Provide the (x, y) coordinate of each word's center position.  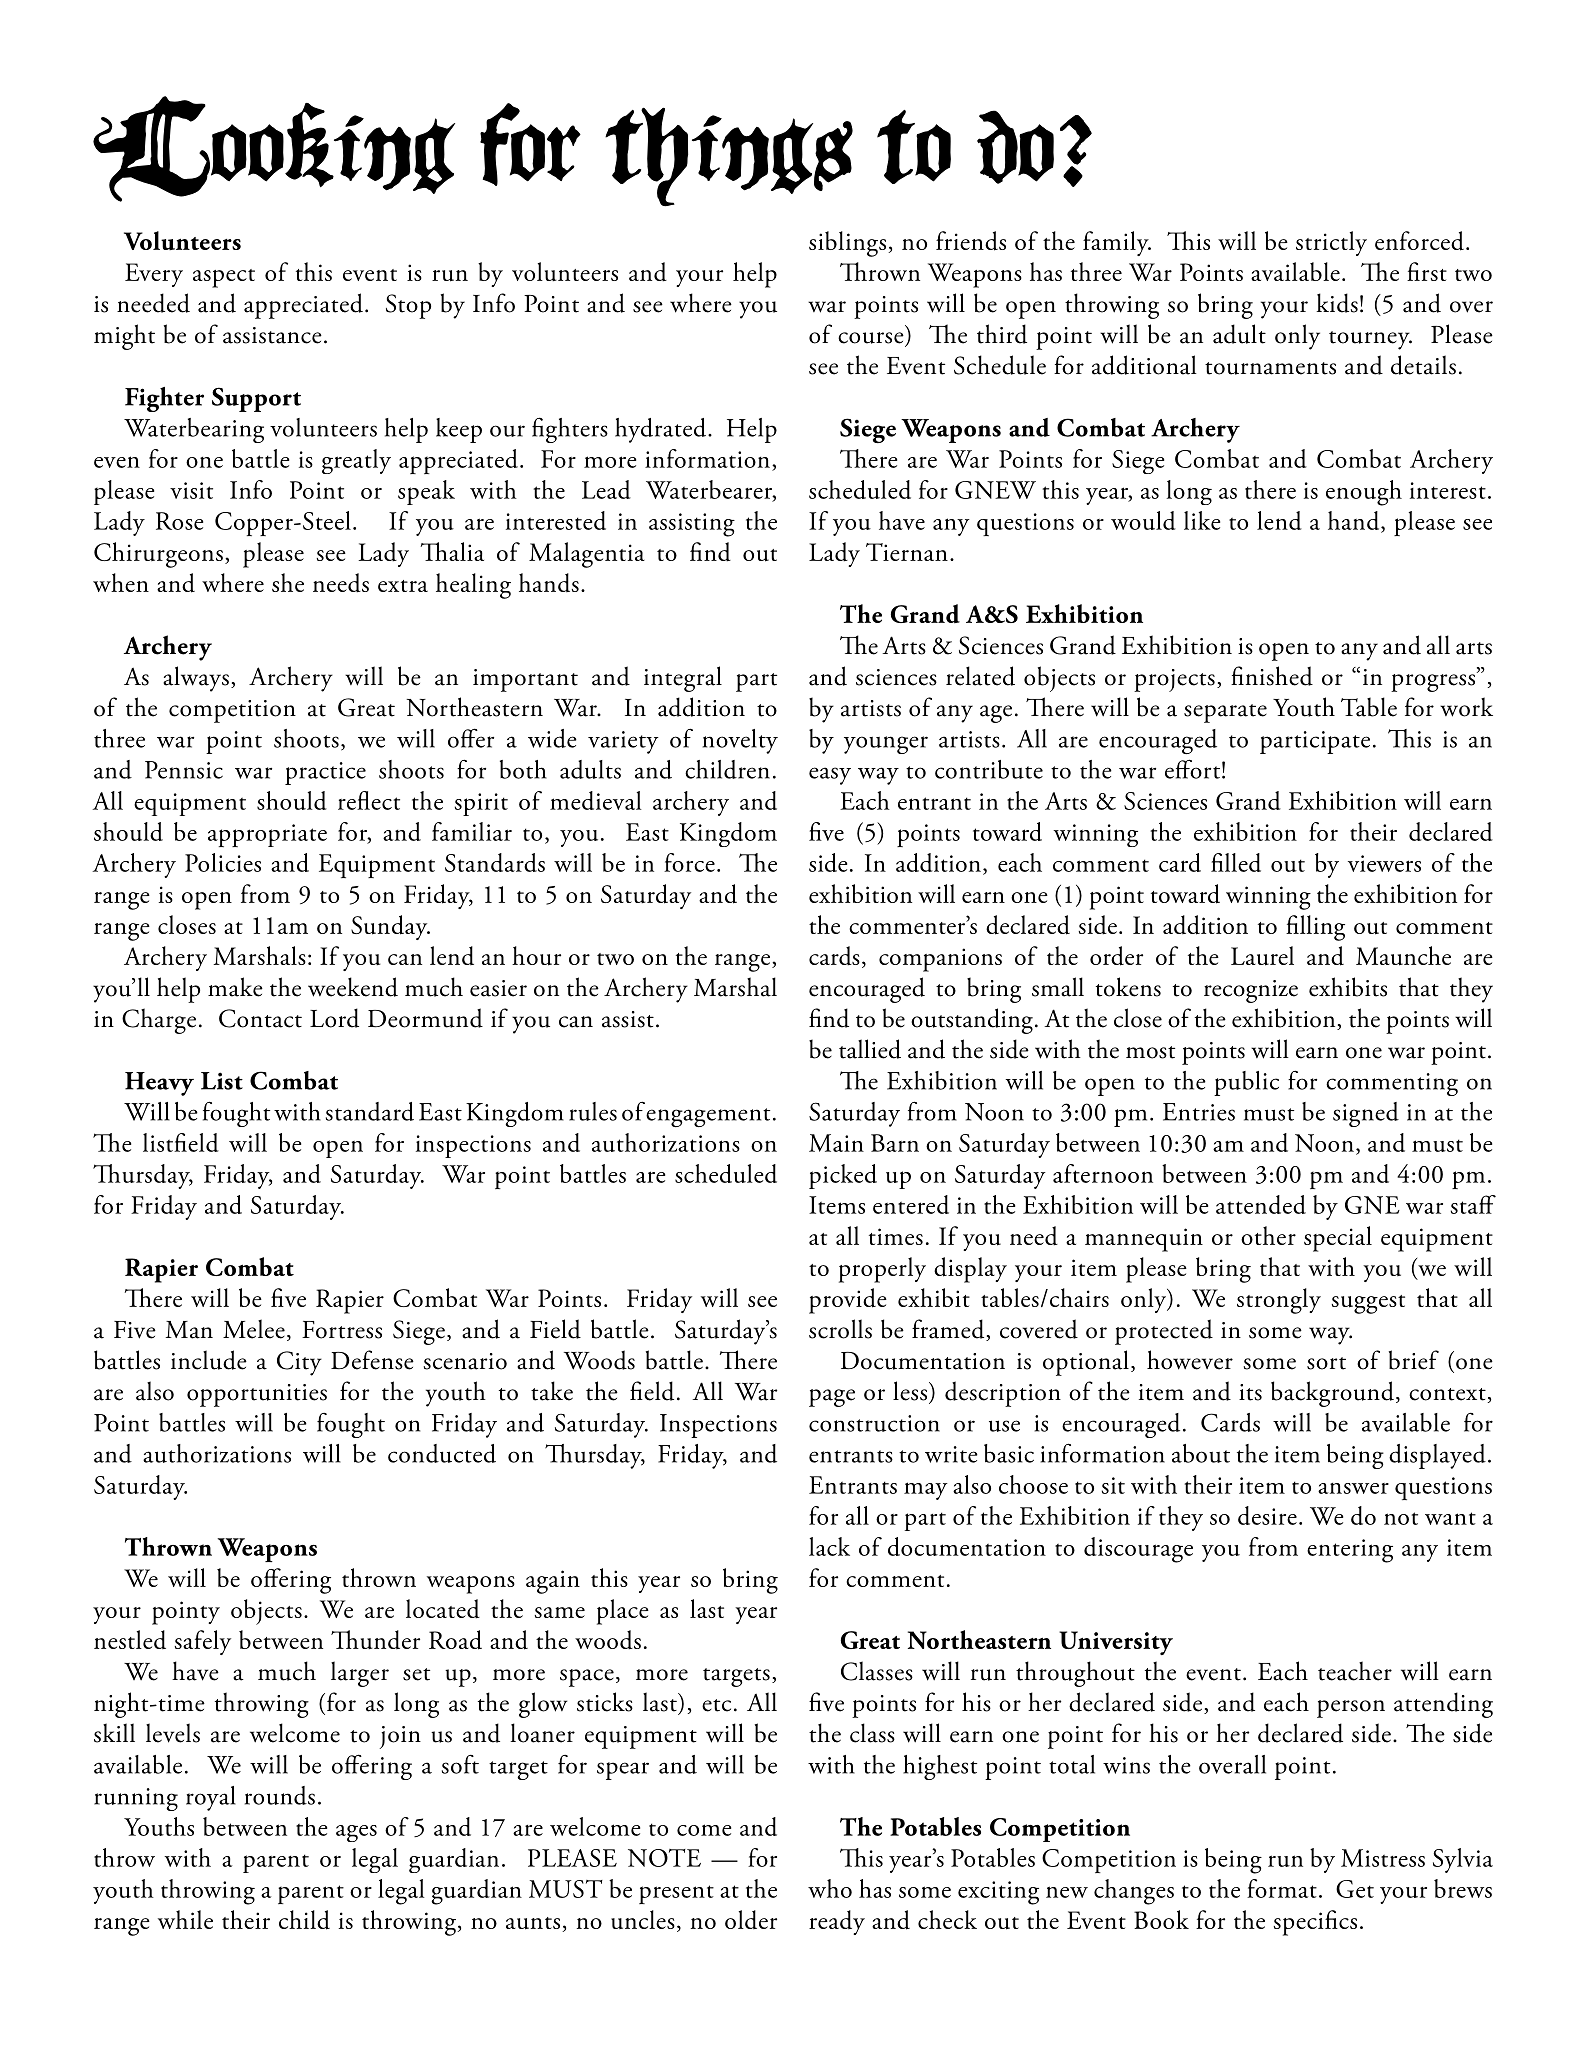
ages (356, 1833)
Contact (260, 1018)
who (830, 1888)
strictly (1331, 243)
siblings (847, 244)
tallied (870, 1049)
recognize (1251, 991)
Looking (274, 149)
